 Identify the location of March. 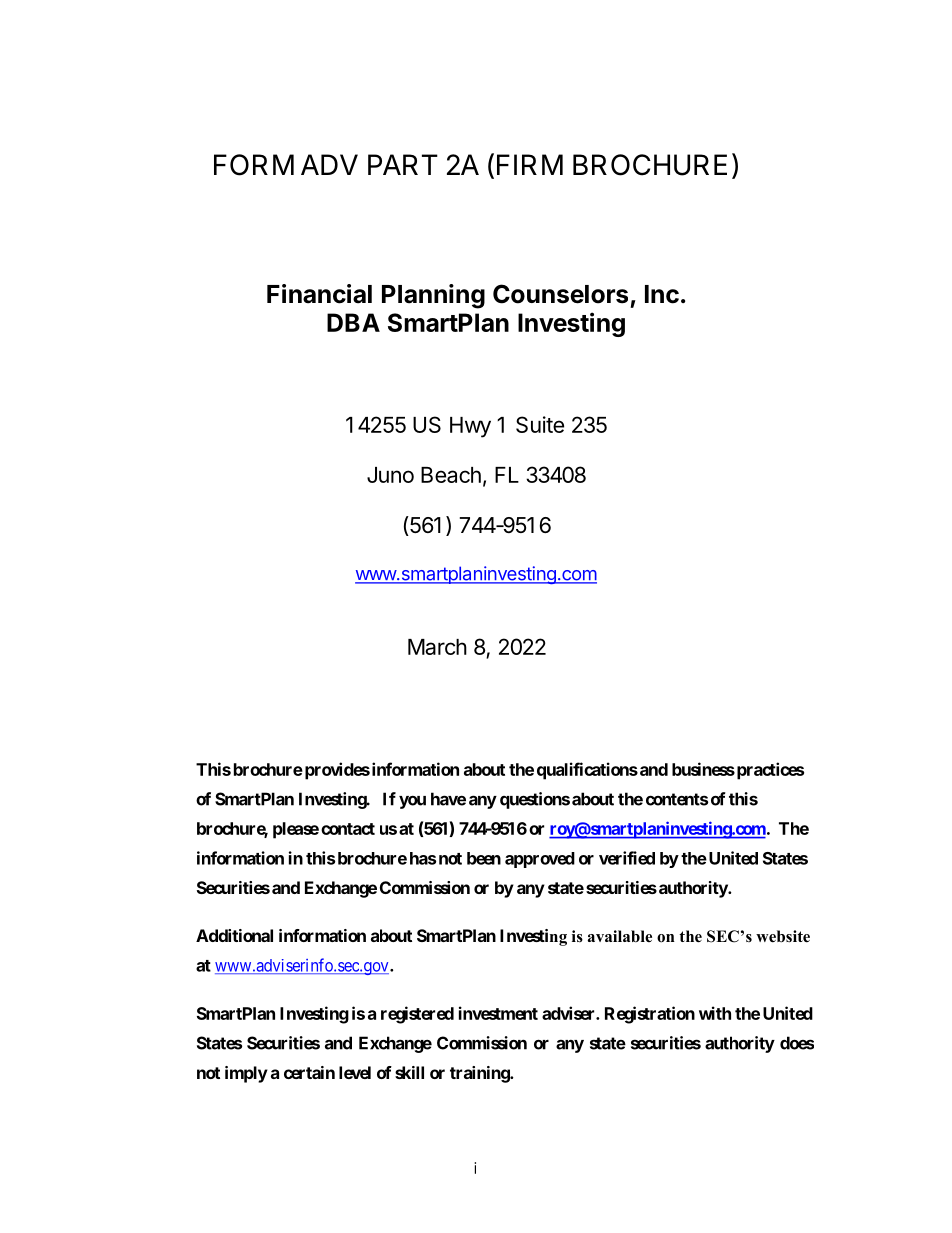
(437, 647).
